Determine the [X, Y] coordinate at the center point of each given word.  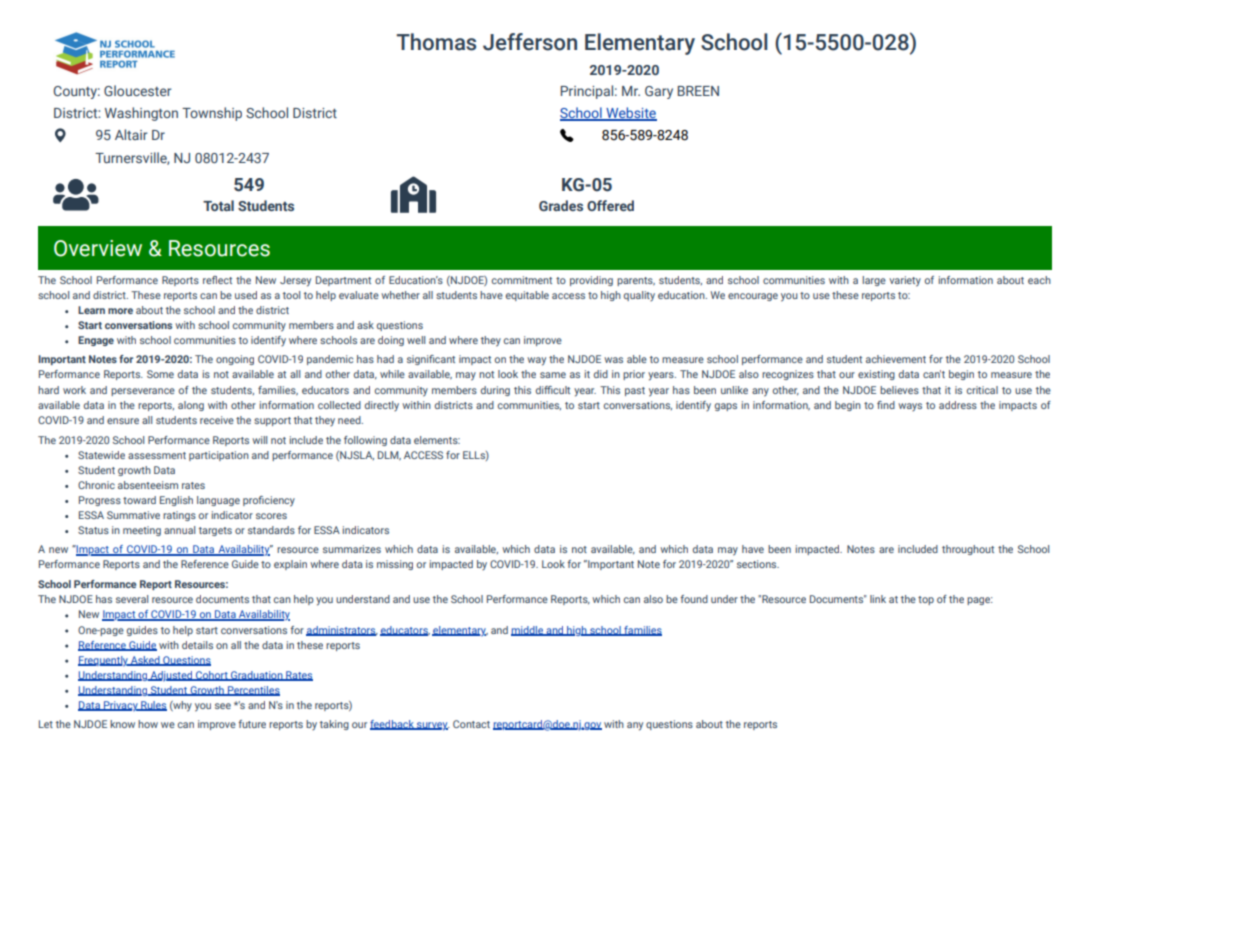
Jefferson [530, 42]
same [553, 375]
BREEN [698, 91]
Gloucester [138, 90]
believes [899, 390]
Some [160, 374]
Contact [471, 724]
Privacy [121, 706]
